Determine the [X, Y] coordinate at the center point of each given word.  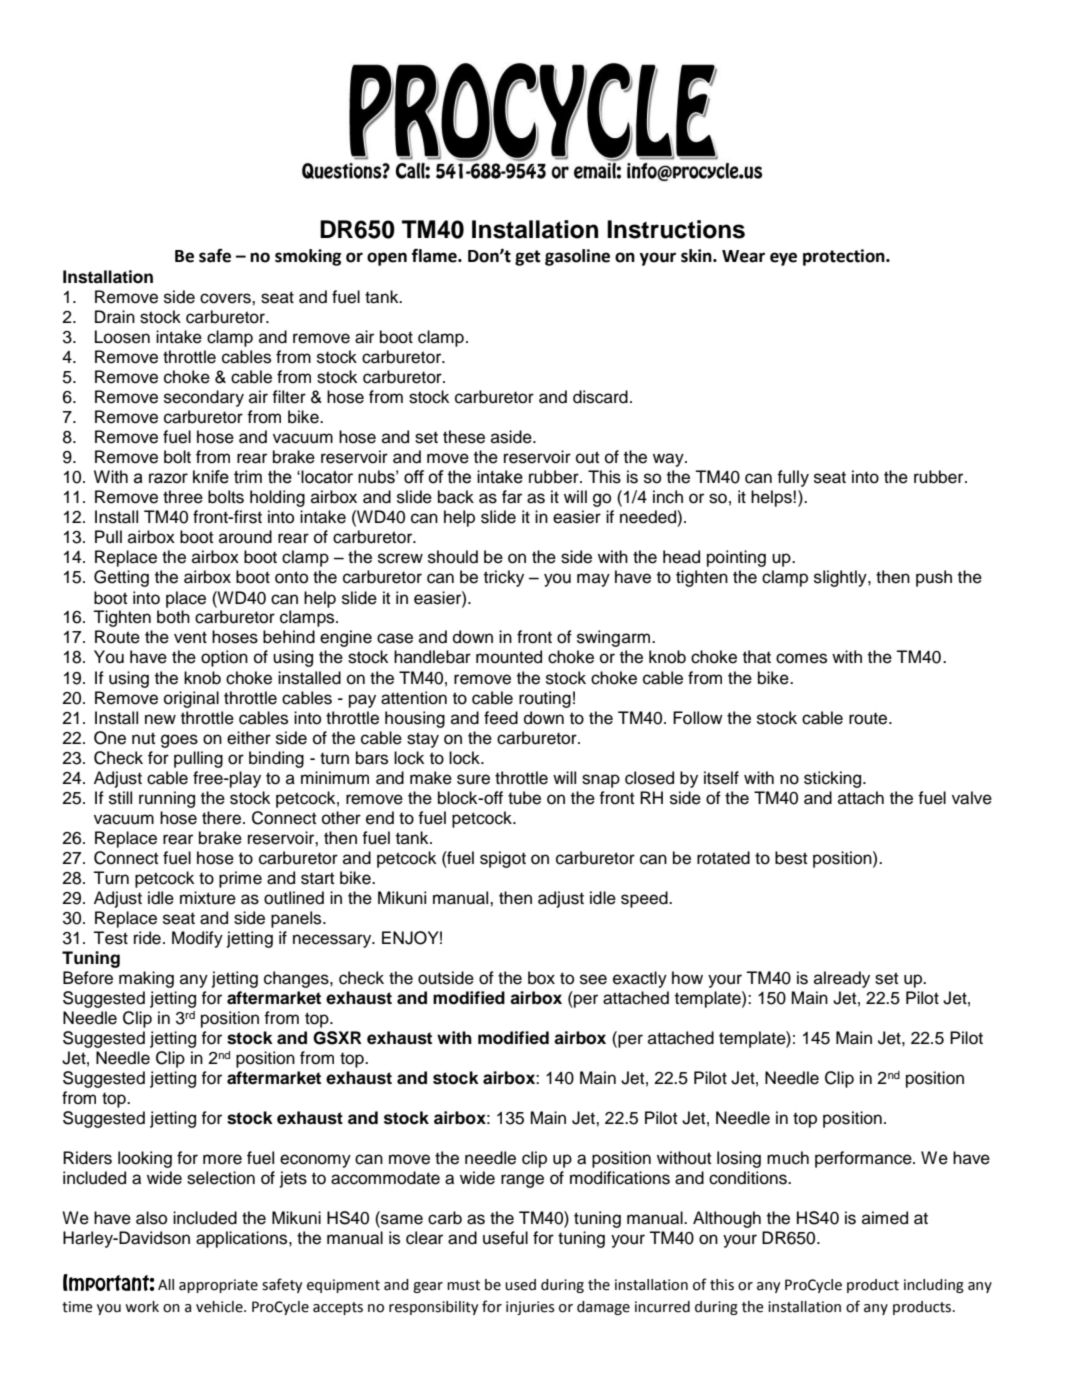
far [512, 497]
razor [168, 478]
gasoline [577, 257]
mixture [208, 898]
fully [793, 478]
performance [864, 1159]
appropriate [218, 1286]
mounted [509, 657]
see [593, 979]
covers [226, 298]
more [222, 1159]
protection [845, 257]
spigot [503, 859]
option [224, 658]
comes [801, 658]
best [791, 858]
